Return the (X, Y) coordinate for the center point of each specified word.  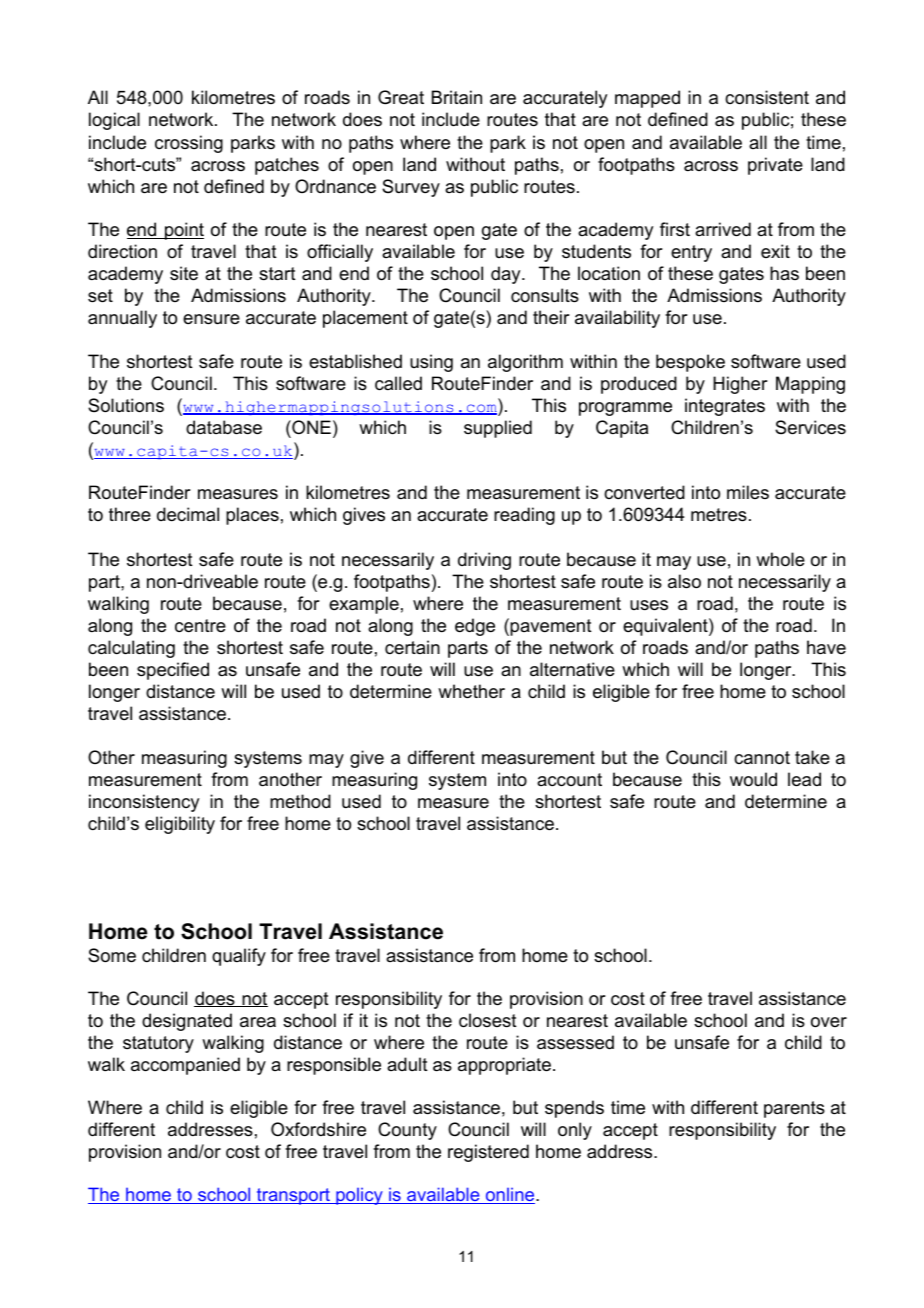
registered (488, 1153)
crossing (189, 144)
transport (293, 1196)
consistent (767, 97)
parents (794, 1109)
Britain (457, 97)
